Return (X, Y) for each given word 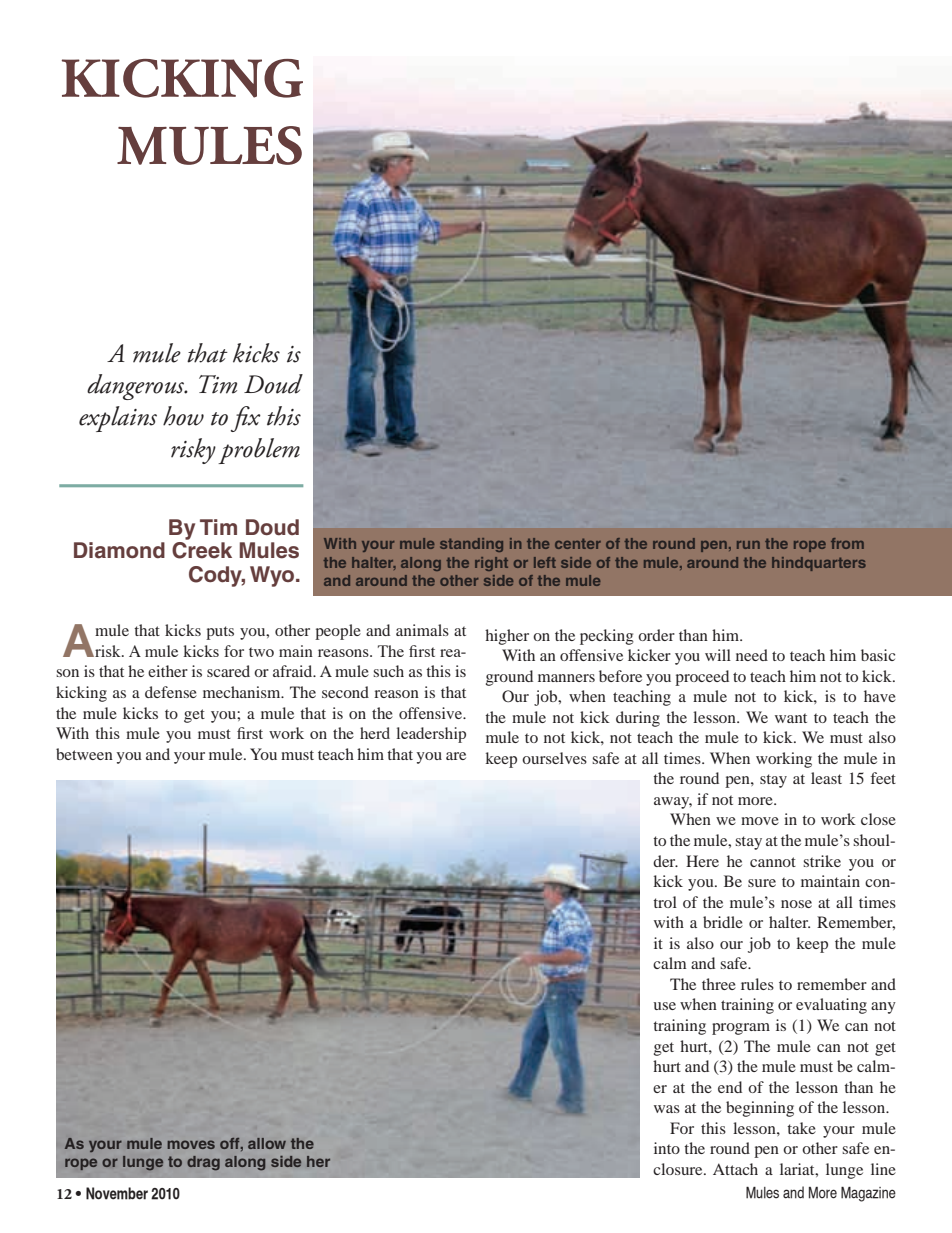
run (748, 545)
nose (796, 904)
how (183, 416)
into (667, 1148)
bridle (723, 922)
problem (259, 451)
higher (507, 637)
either (168, 671)
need (752, 655)
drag (203, 1163)
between (84, 754)
